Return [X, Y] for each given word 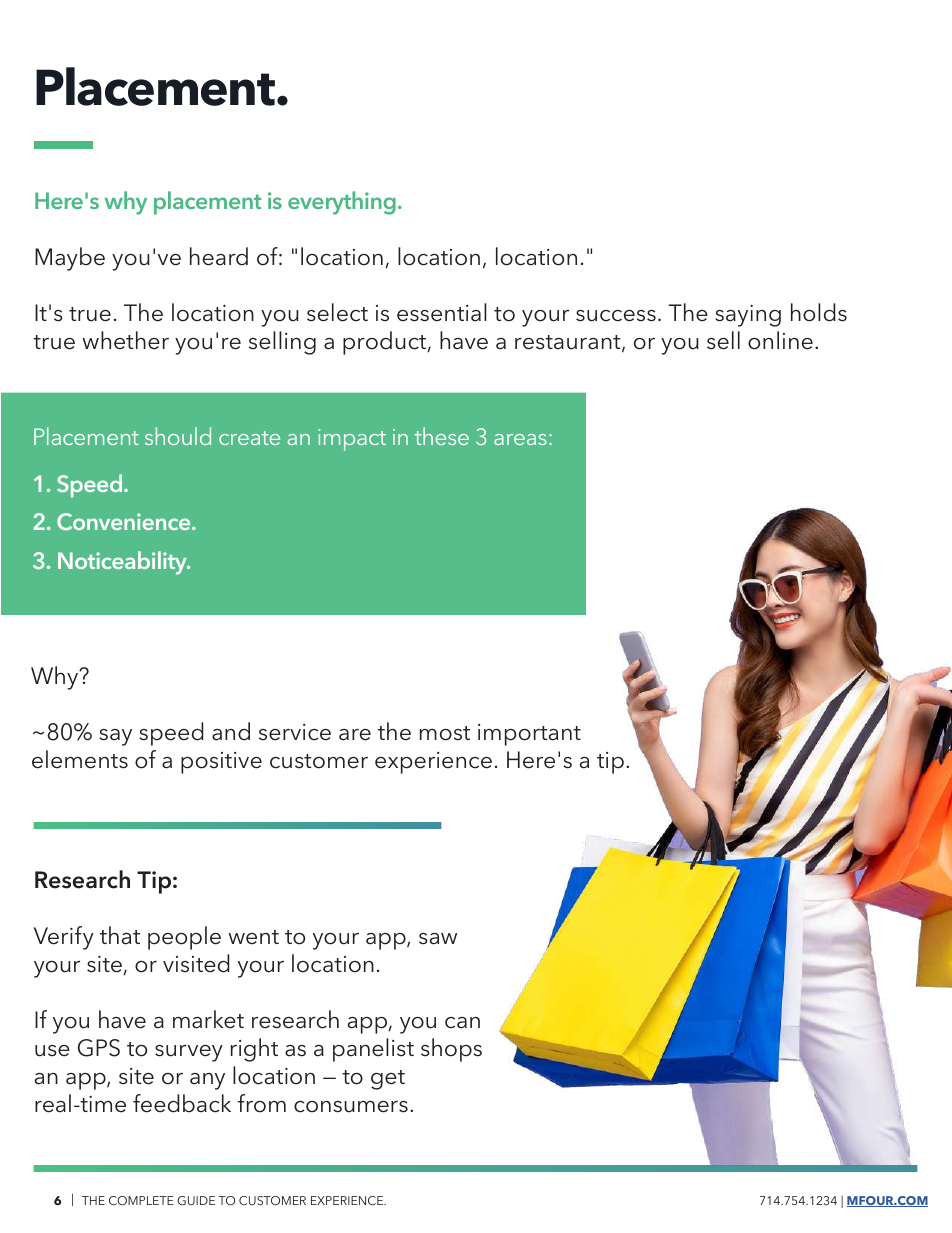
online [780, 340]
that [120, 935]
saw [438, 939]
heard [219, 256]
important [529, 735]
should [178, 436]
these [442, 436]
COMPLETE [141, 1200]
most [445, 733]
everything [342, 203]
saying [748, 316]
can [462, 1023]
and [231, 731]
